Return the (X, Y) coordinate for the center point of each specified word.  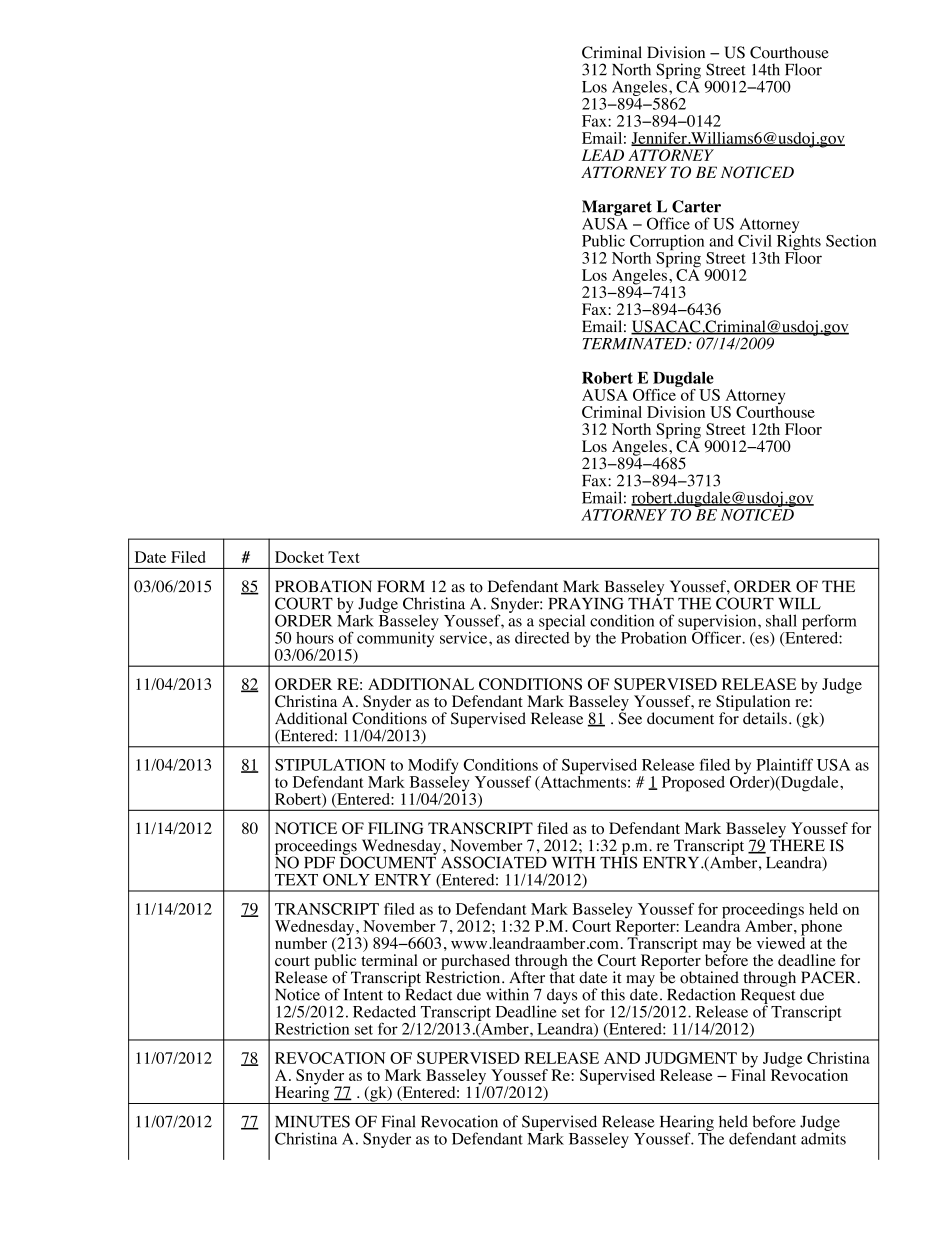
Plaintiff (784, 764)
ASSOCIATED (494, 862)
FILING (395, 828)
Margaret (617, 209)
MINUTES (312, 1121)
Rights (797, 242)
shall (781, 620)
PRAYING (586, 603)
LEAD (603, 155)
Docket (299, 557)
